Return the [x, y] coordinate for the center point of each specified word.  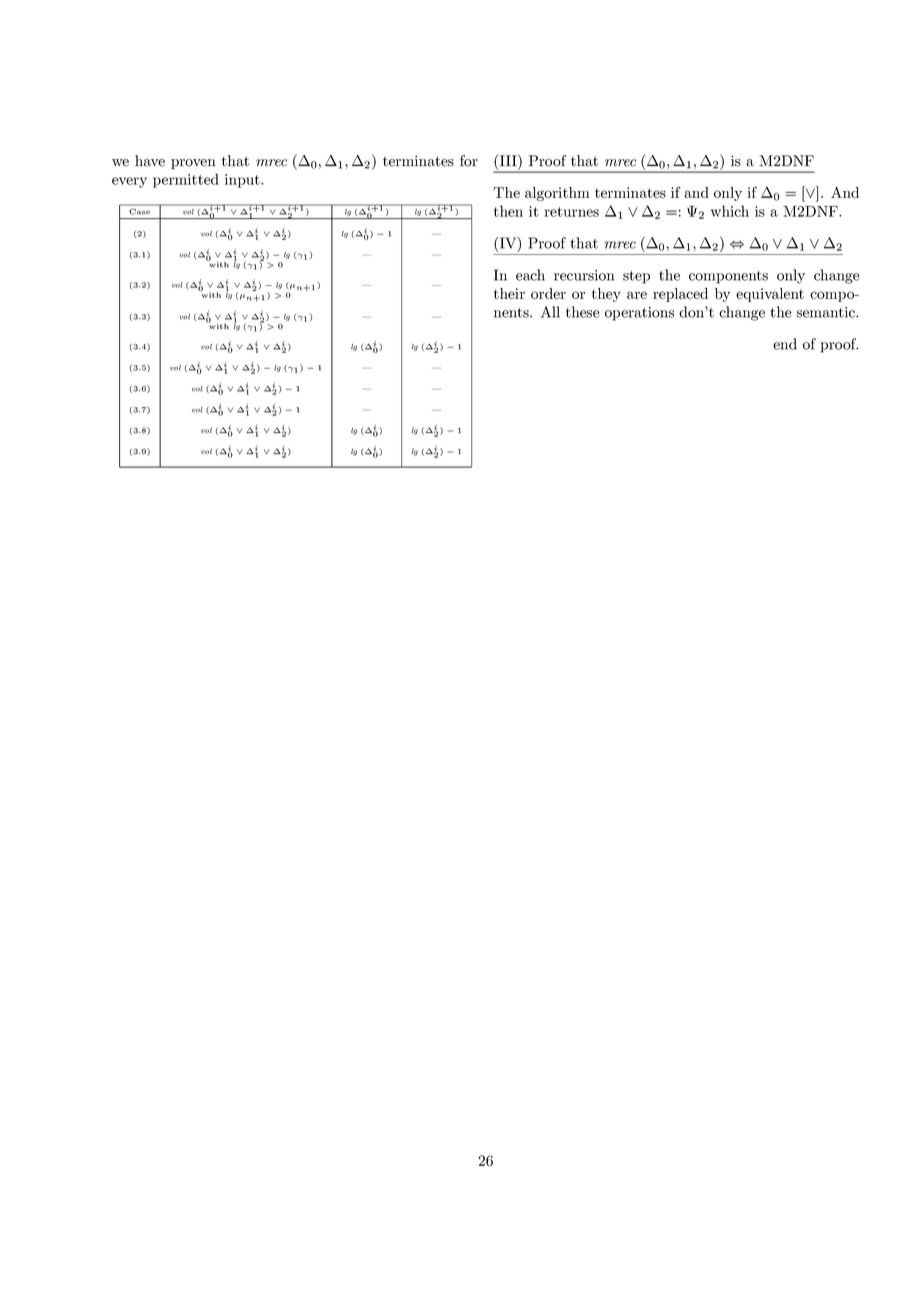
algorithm [557, 194]
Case [140, 212]
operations [639, 314]
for [469, 161]
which [730, 211]
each [530, 275]
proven [193, 164]
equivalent [770, 295]
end [785, 344]
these [582, 312]
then [508, 211]
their [509, 293]
